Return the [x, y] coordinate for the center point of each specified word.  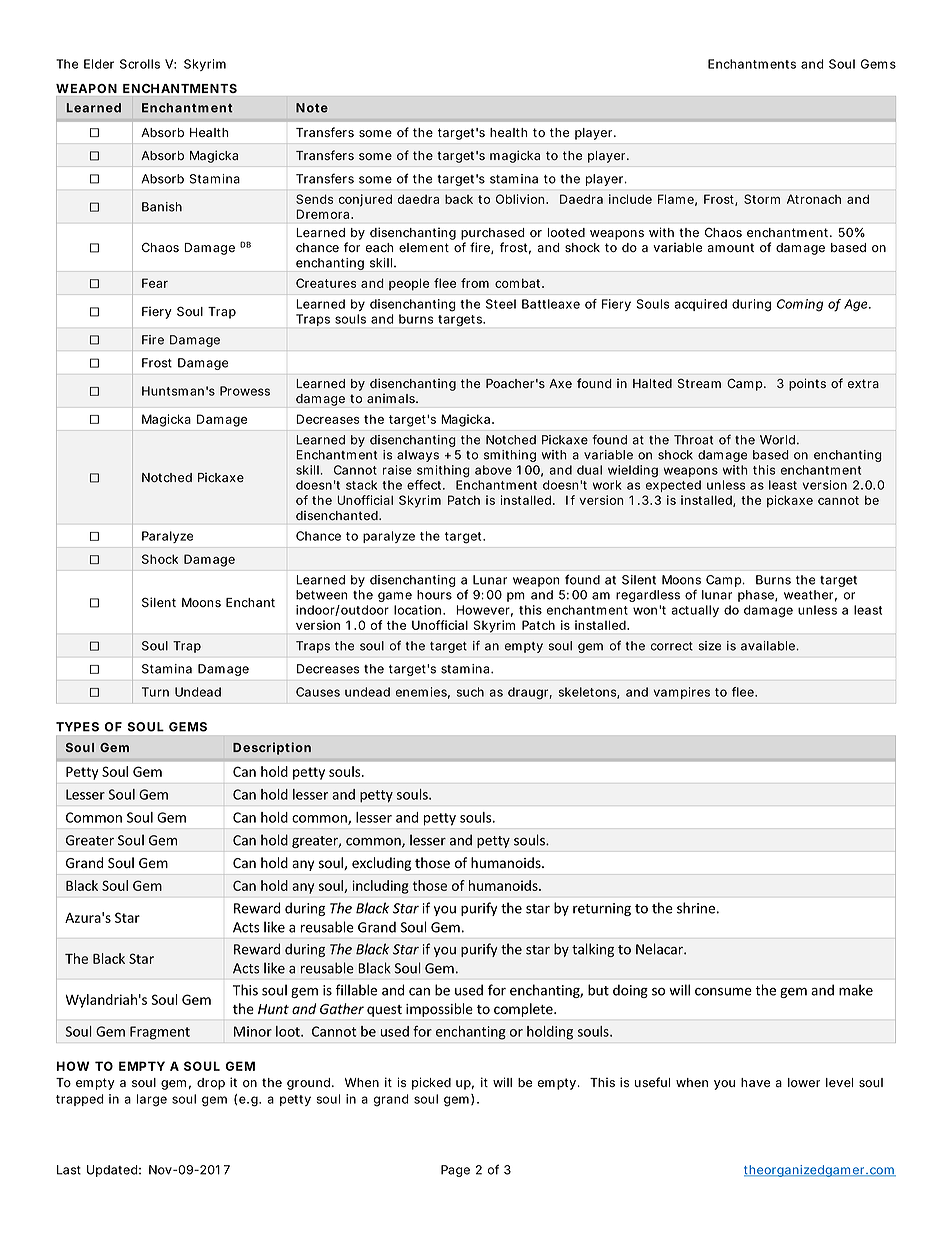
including [381, 887]
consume [723, 991]
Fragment [160, 1033]
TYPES [77, 727]
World [779, 440]
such [470, 692]
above [493, 470]
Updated [114, 1171]
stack [364, 485]
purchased [493, 234]
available [770, 646]
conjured [365, 200]
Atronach [814, 199]
